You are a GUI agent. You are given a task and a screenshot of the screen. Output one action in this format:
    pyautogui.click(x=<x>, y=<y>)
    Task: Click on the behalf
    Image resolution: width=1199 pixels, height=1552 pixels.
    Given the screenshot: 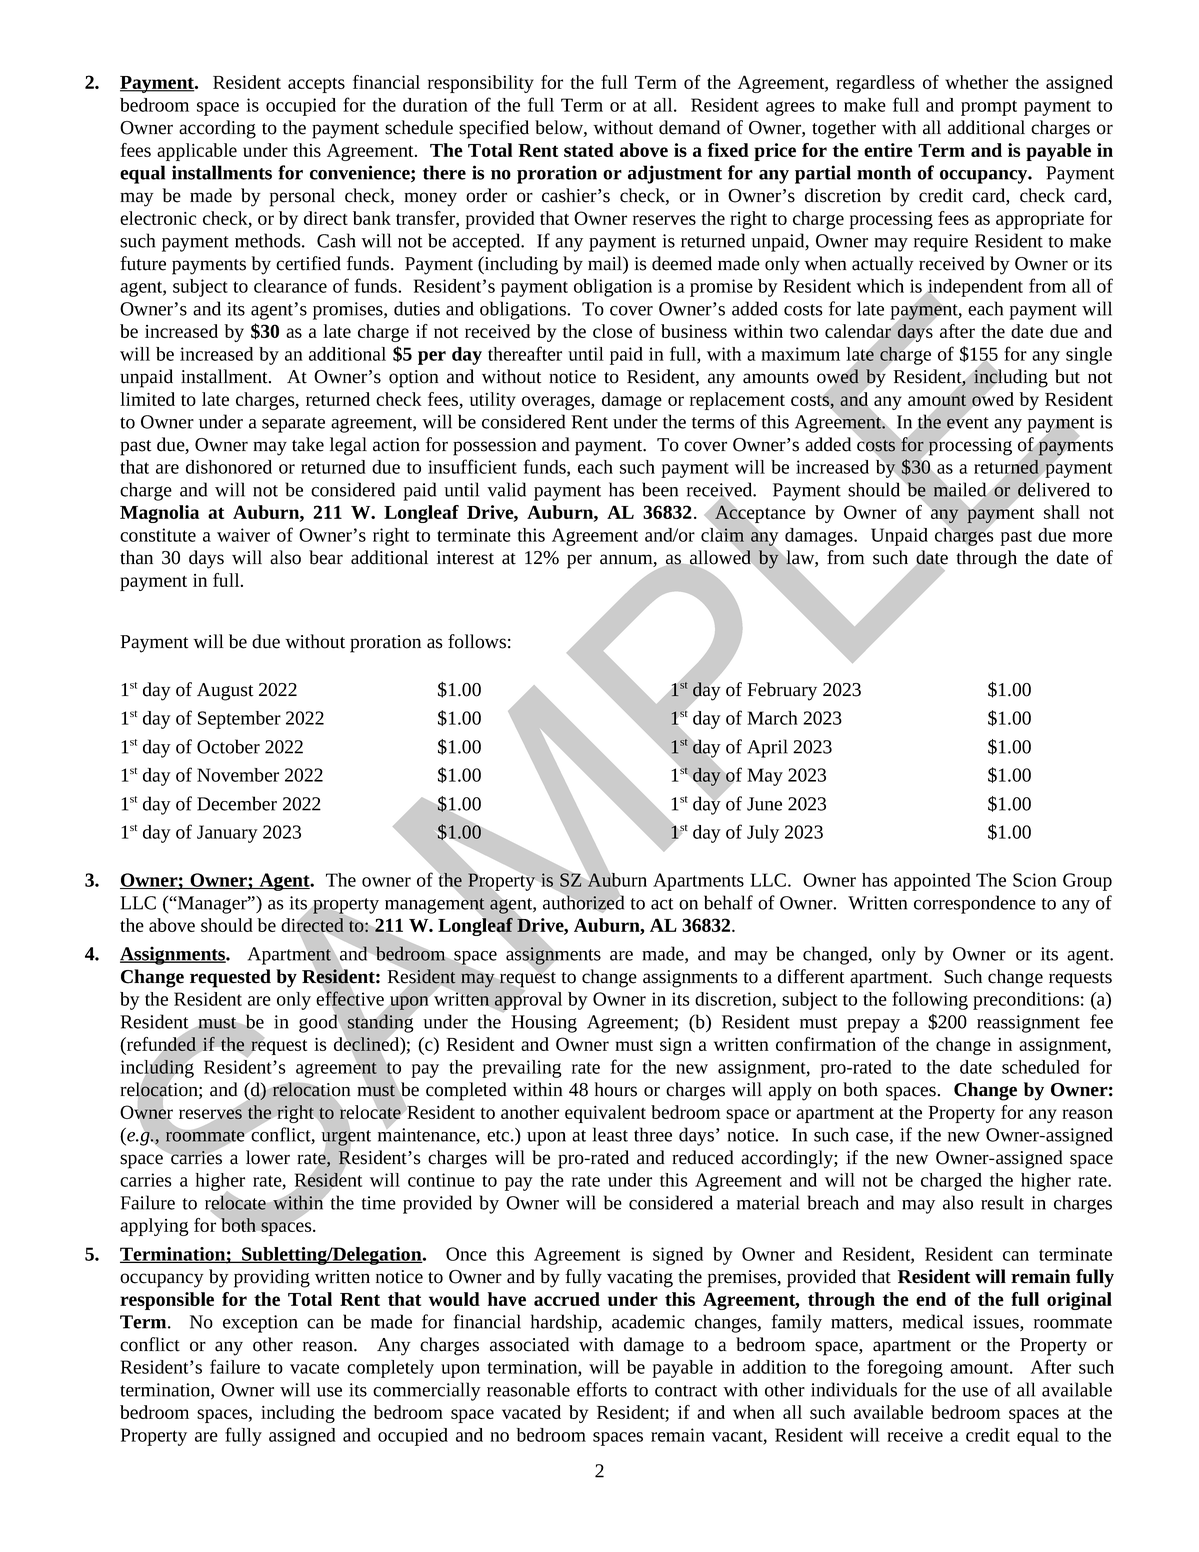 What is the action you would take?
    pyautogui.click(x=728, y=902)
